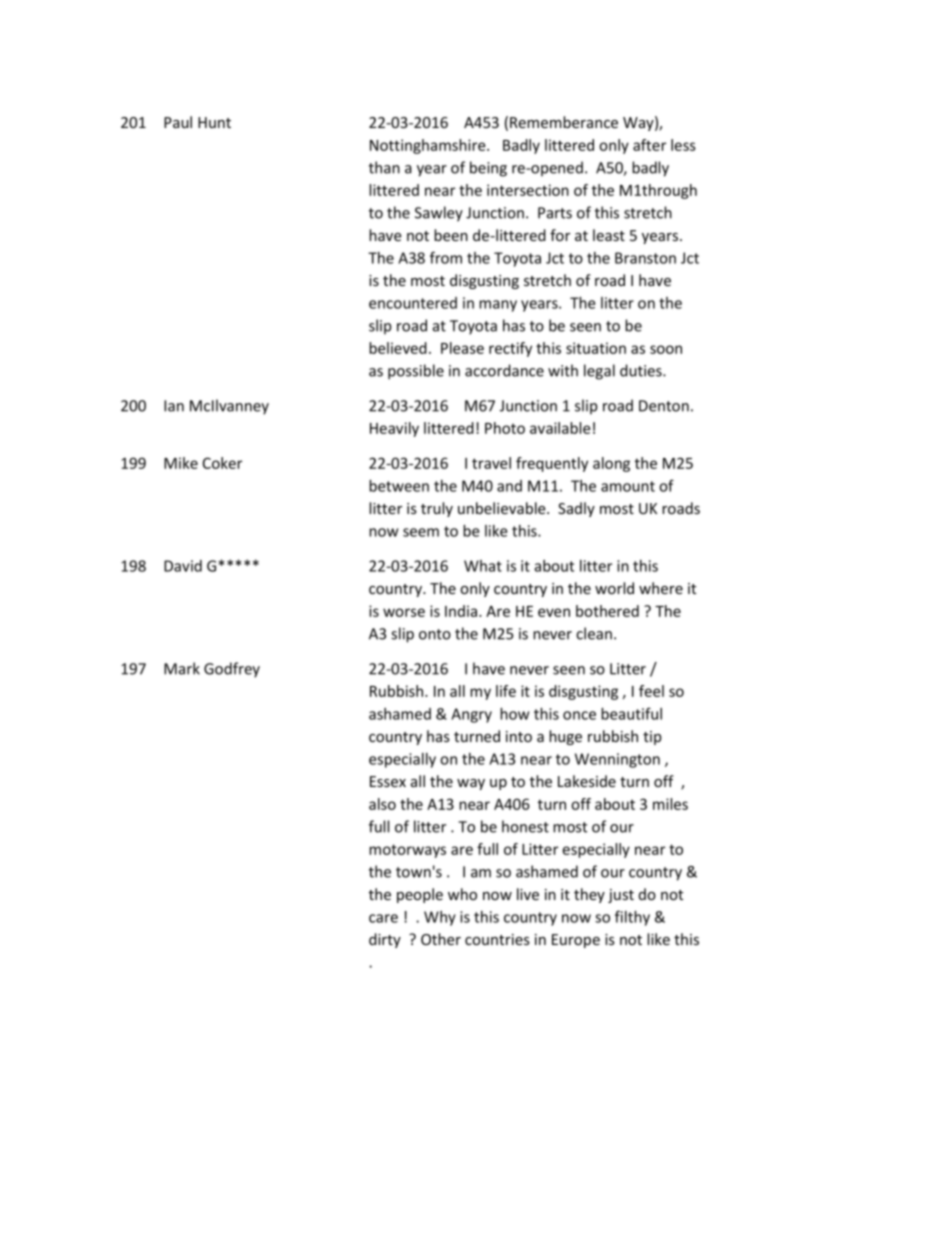  Describe the element at coordinates (421, 532) in the page. I see `seem` at that location.
